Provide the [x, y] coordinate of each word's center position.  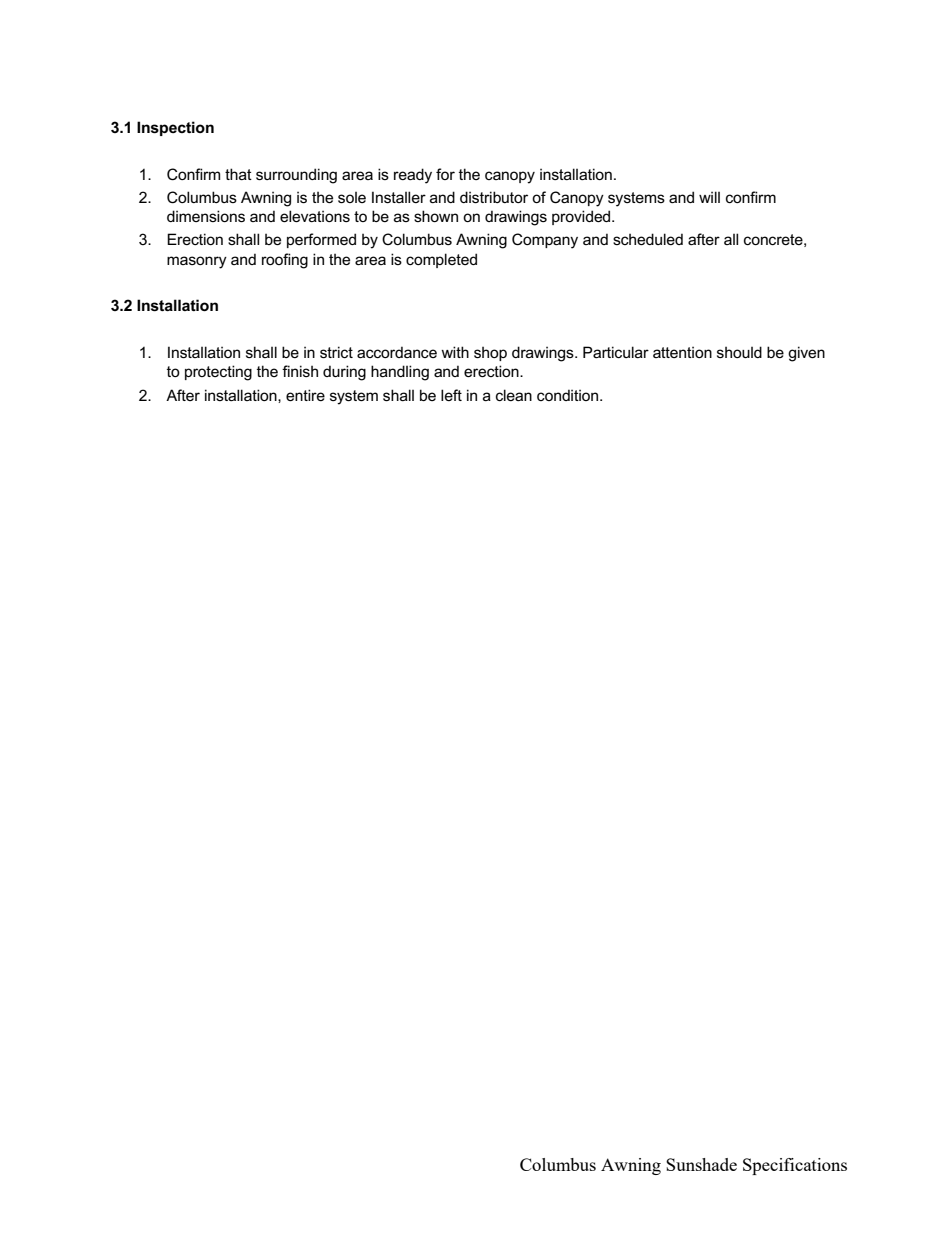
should [739, 352]
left [451, 395]
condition [569, 395]
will [709, 197]
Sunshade [701, 1164]
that [238, 174]
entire [305, 395]
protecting [218, 373]
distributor [494, 197]
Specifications [795, 1166]
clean [514, 395]
